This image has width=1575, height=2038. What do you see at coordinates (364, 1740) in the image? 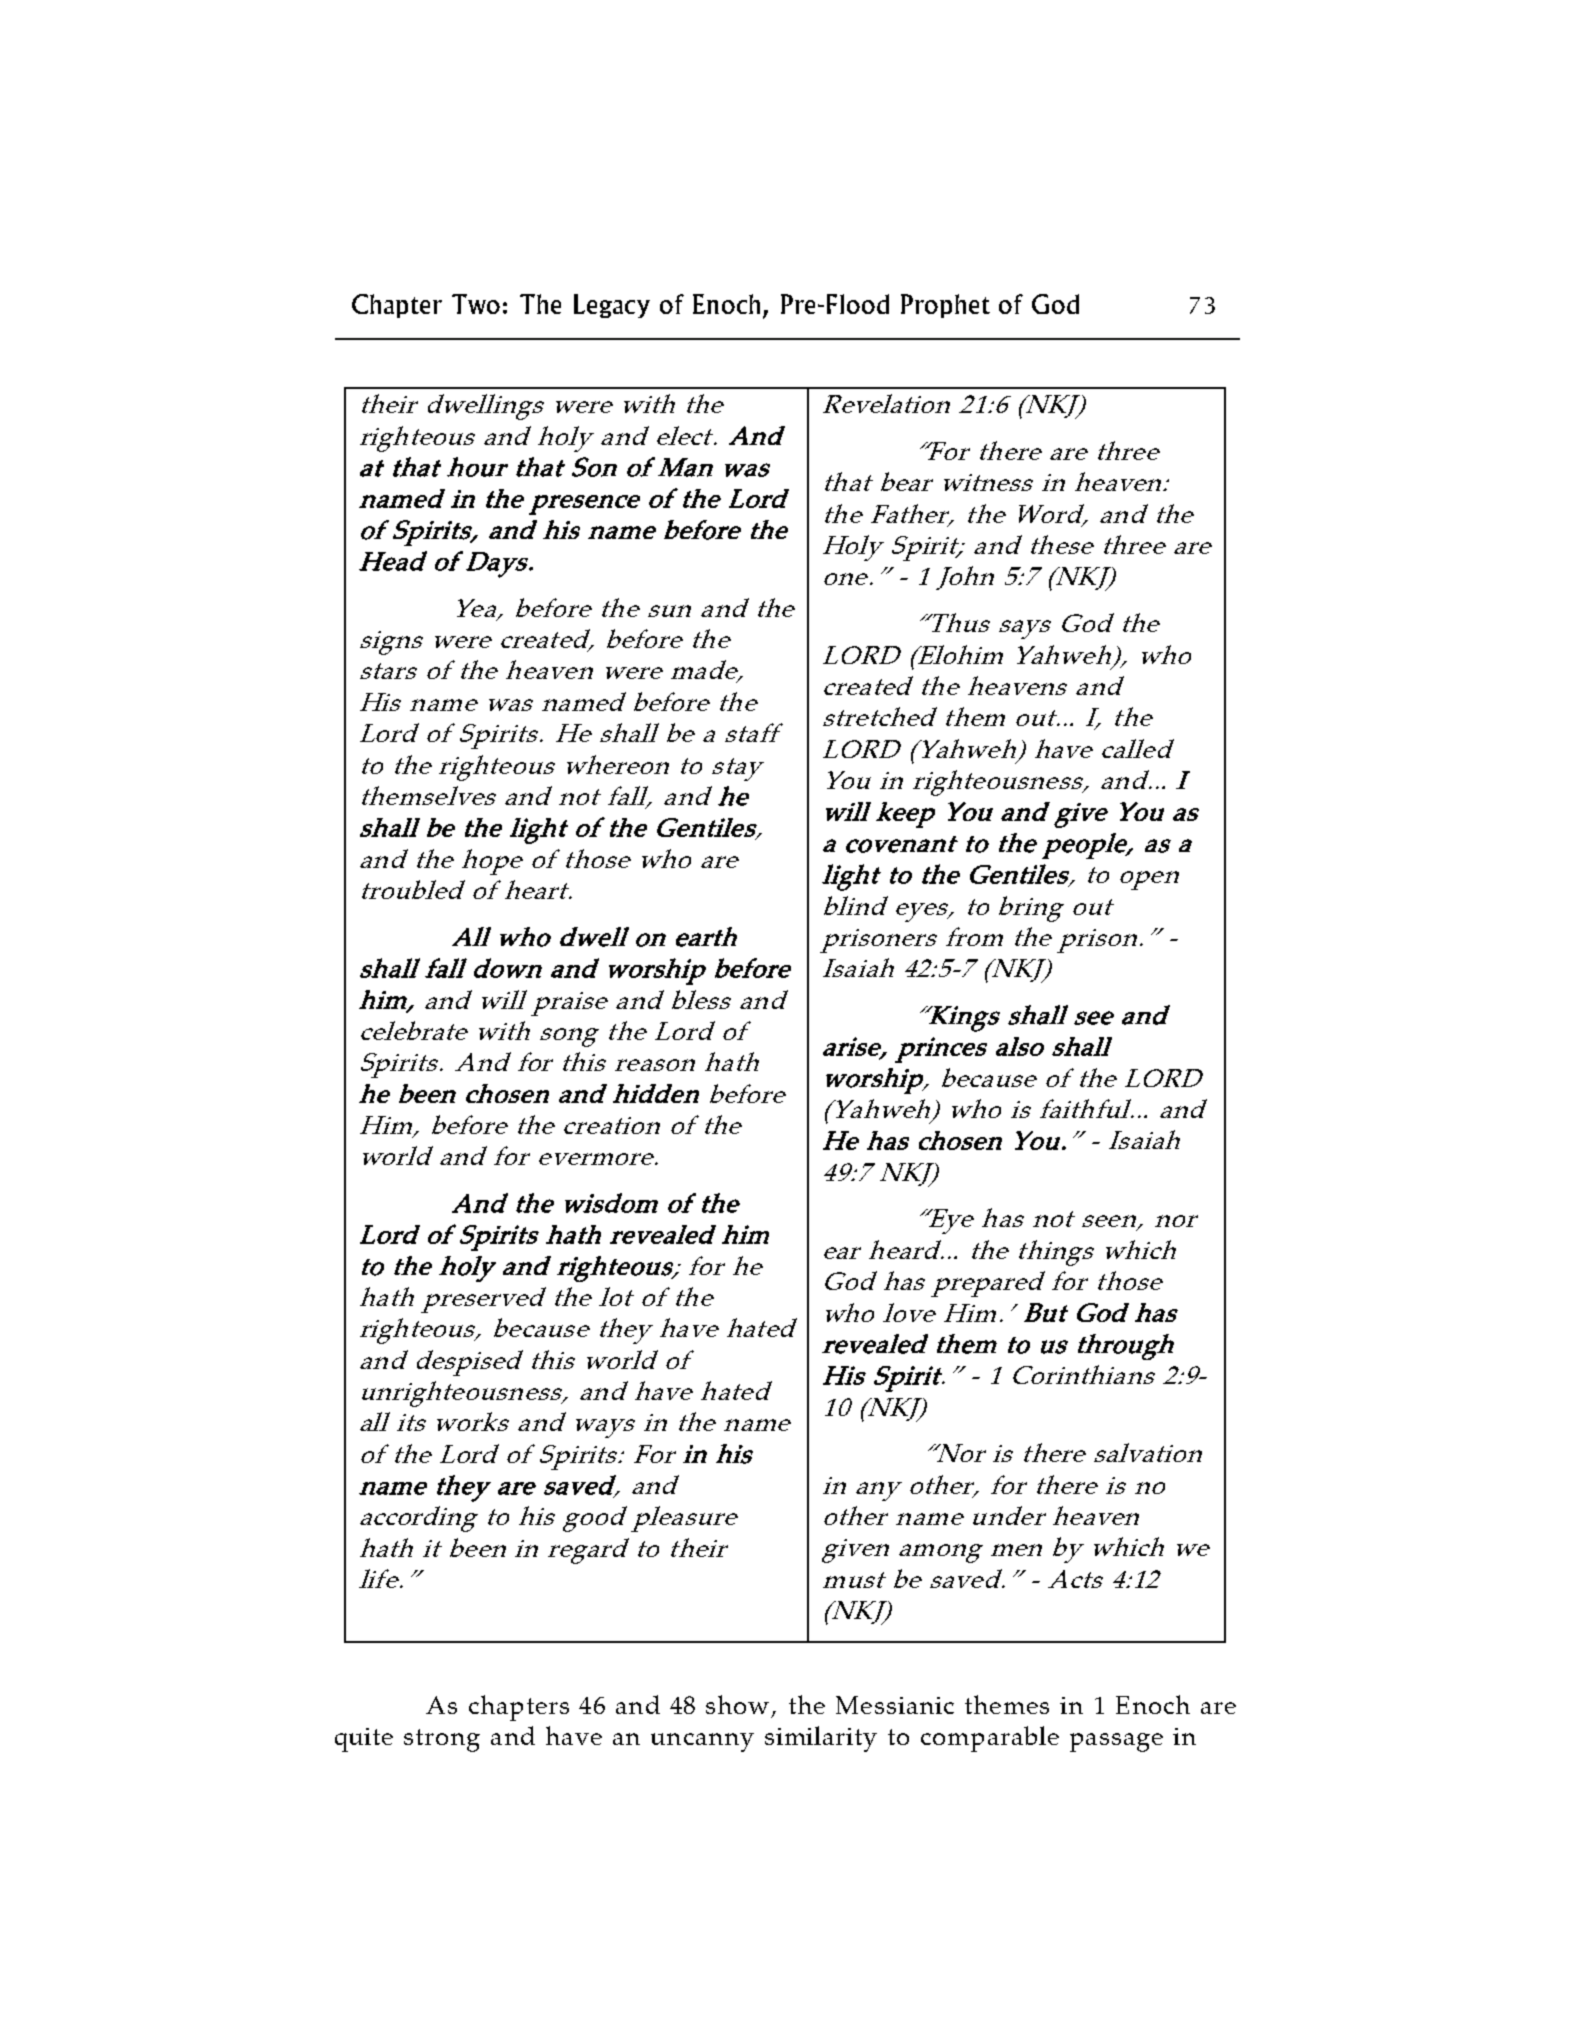
I see `quite` at bounding box center [364, 1740].
